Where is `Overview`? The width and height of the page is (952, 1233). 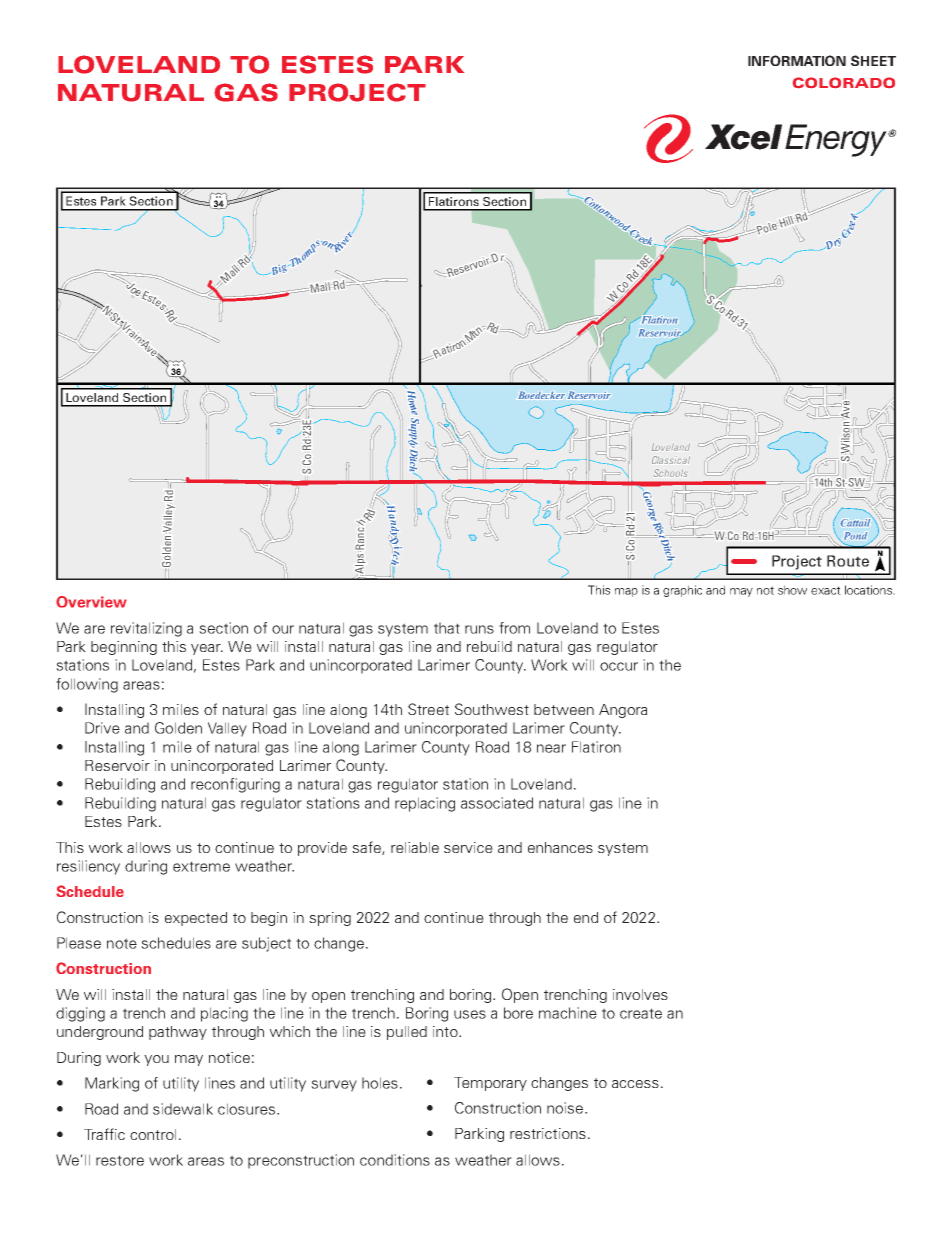 Overview is located at coordinates (91, 602).
